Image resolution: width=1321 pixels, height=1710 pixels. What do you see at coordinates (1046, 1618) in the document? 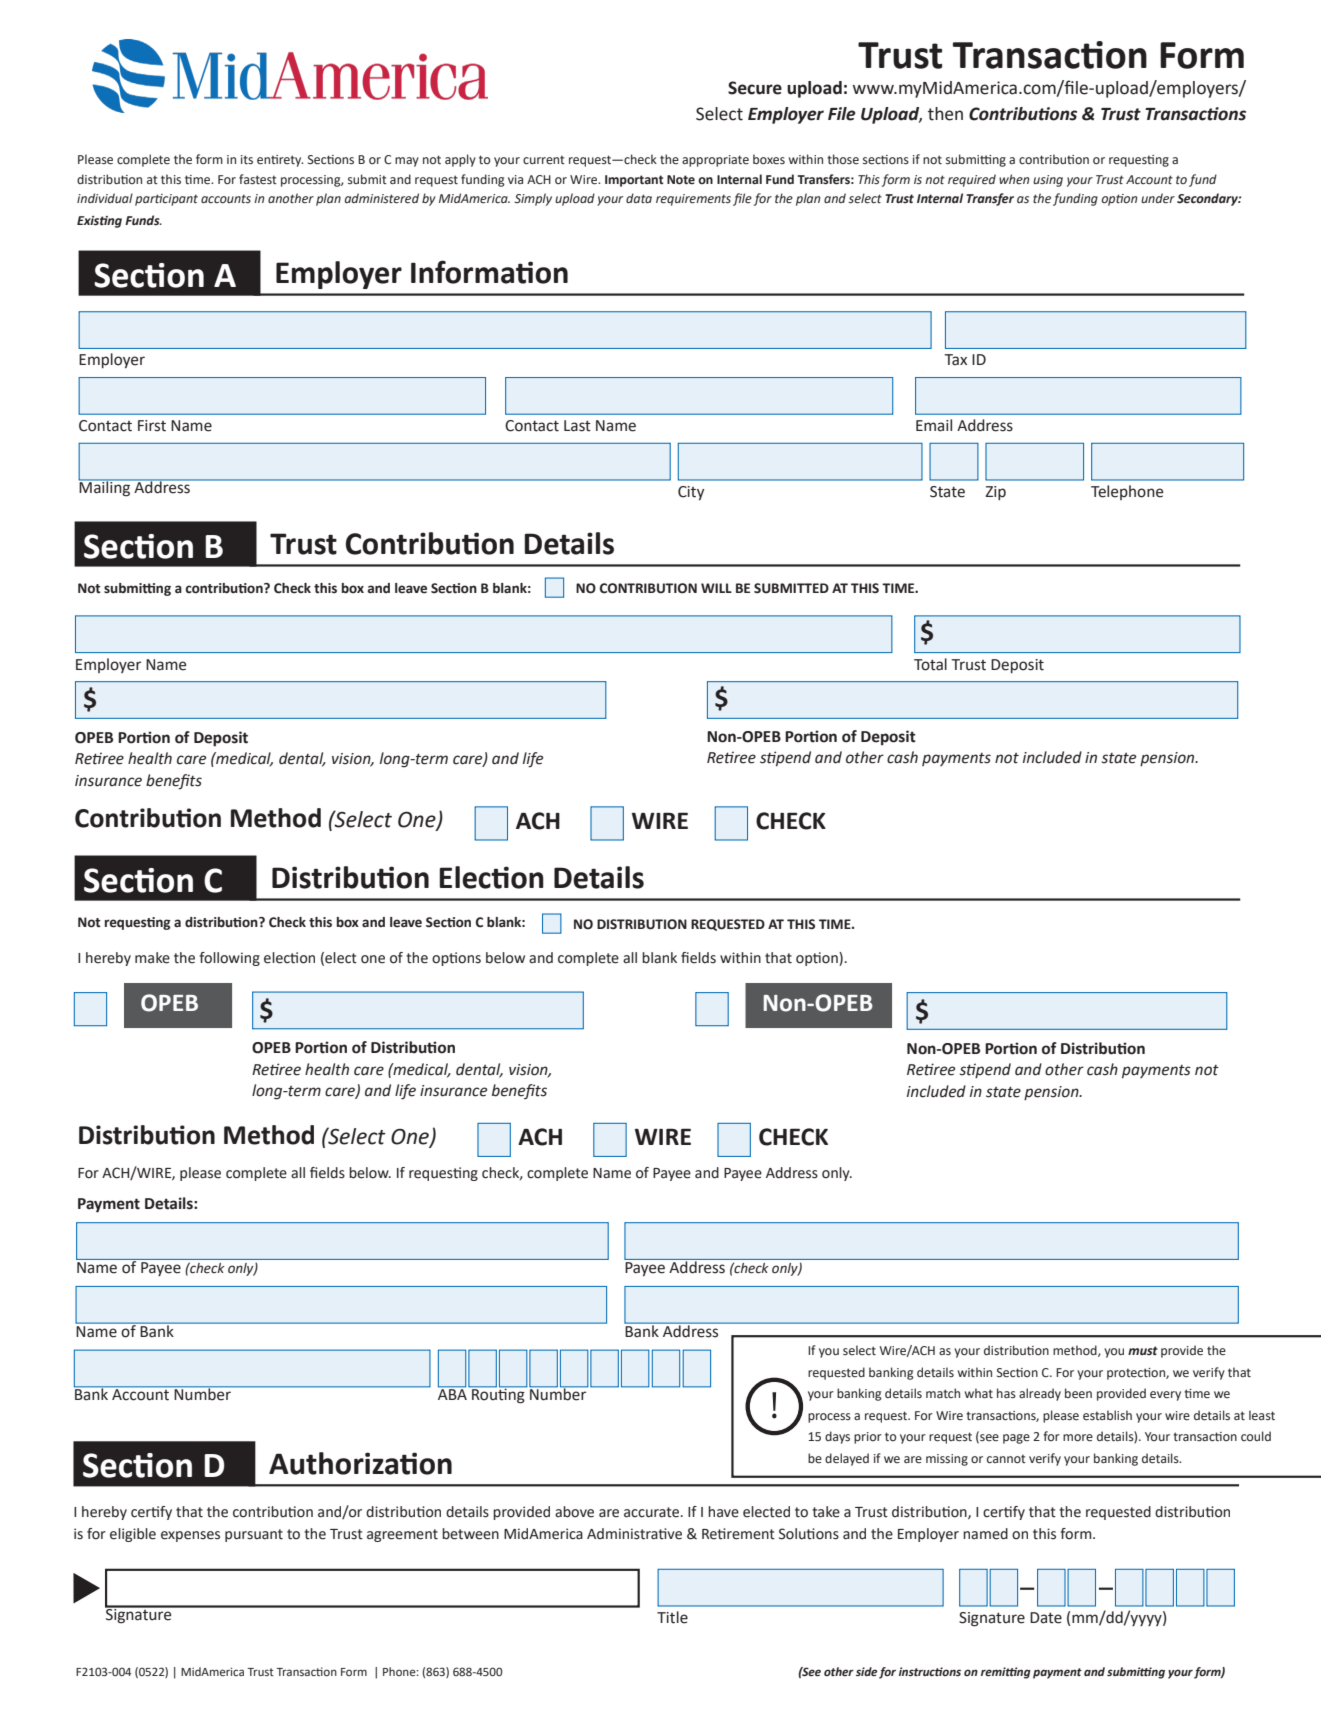
I see `Date` at bounding box center [1046, 1618].
